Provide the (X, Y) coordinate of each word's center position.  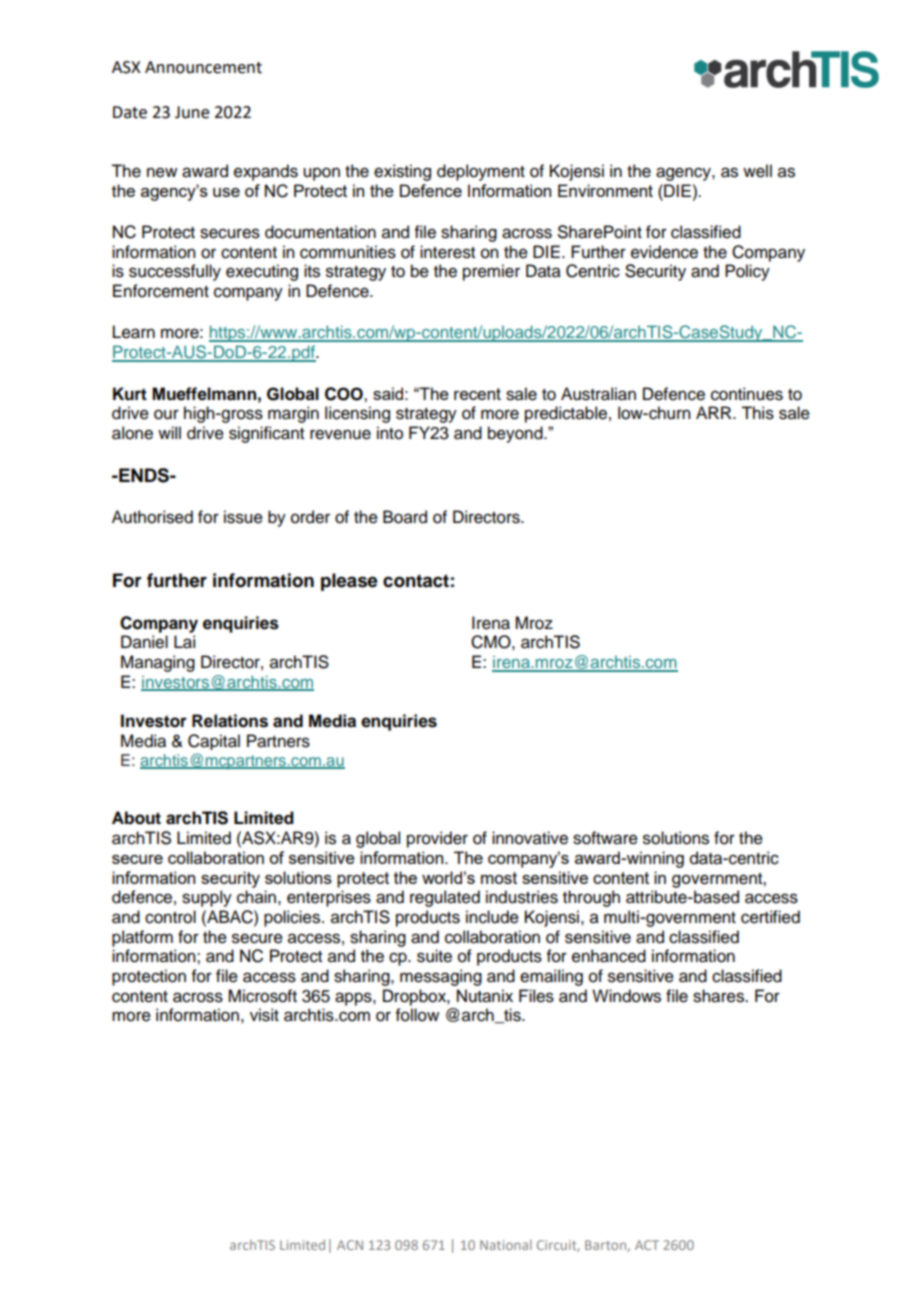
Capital (214, 742)
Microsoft (262, 996)
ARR (715, 412)
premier (491, 272)
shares (719, 996)
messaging (441, 977)
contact (416, 581)
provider (437, 839)
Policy (747, 272)
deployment (481, 172)
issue (243, 517)
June (192, 112)
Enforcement (161, 291)
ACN (350, 1245)
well (757, 171)
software (605, 838)
